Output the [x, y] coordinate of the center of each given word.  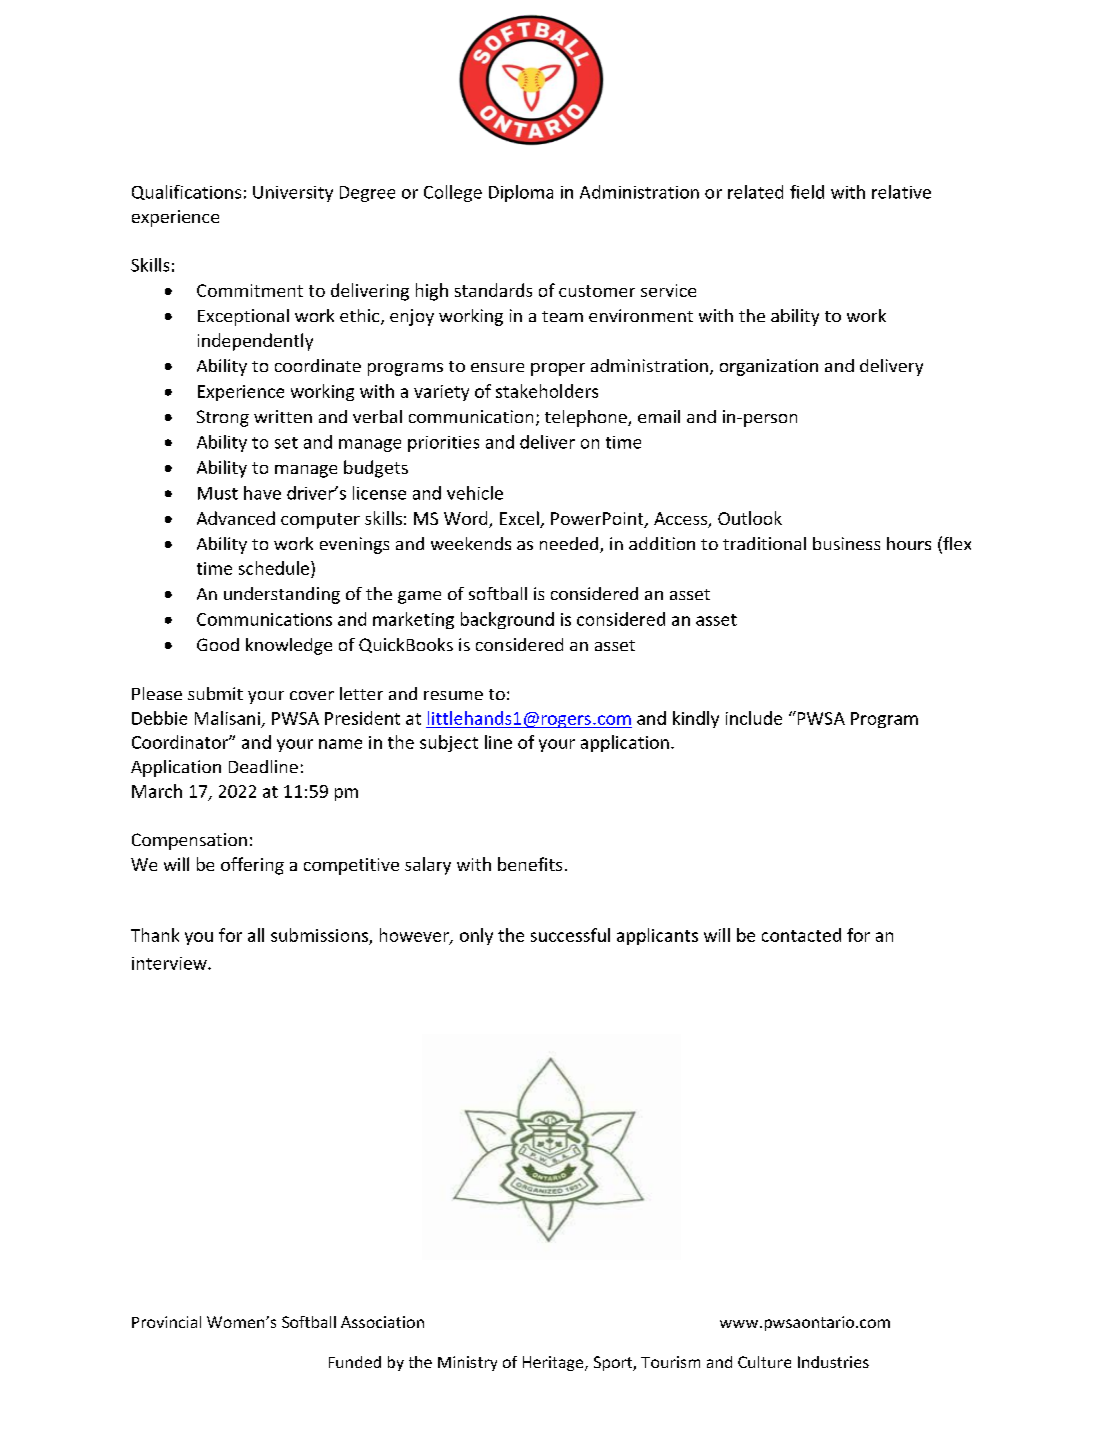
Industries [833, 1362]
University [293, 194]
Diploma [521, 193]
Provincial [166, 1322]
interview [170, 963]
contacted [801, 935]
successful [570, 935]
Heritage [554, 1363]
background [507, 620]
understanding [282, 595]
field [807, 192]
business [846, 543]
